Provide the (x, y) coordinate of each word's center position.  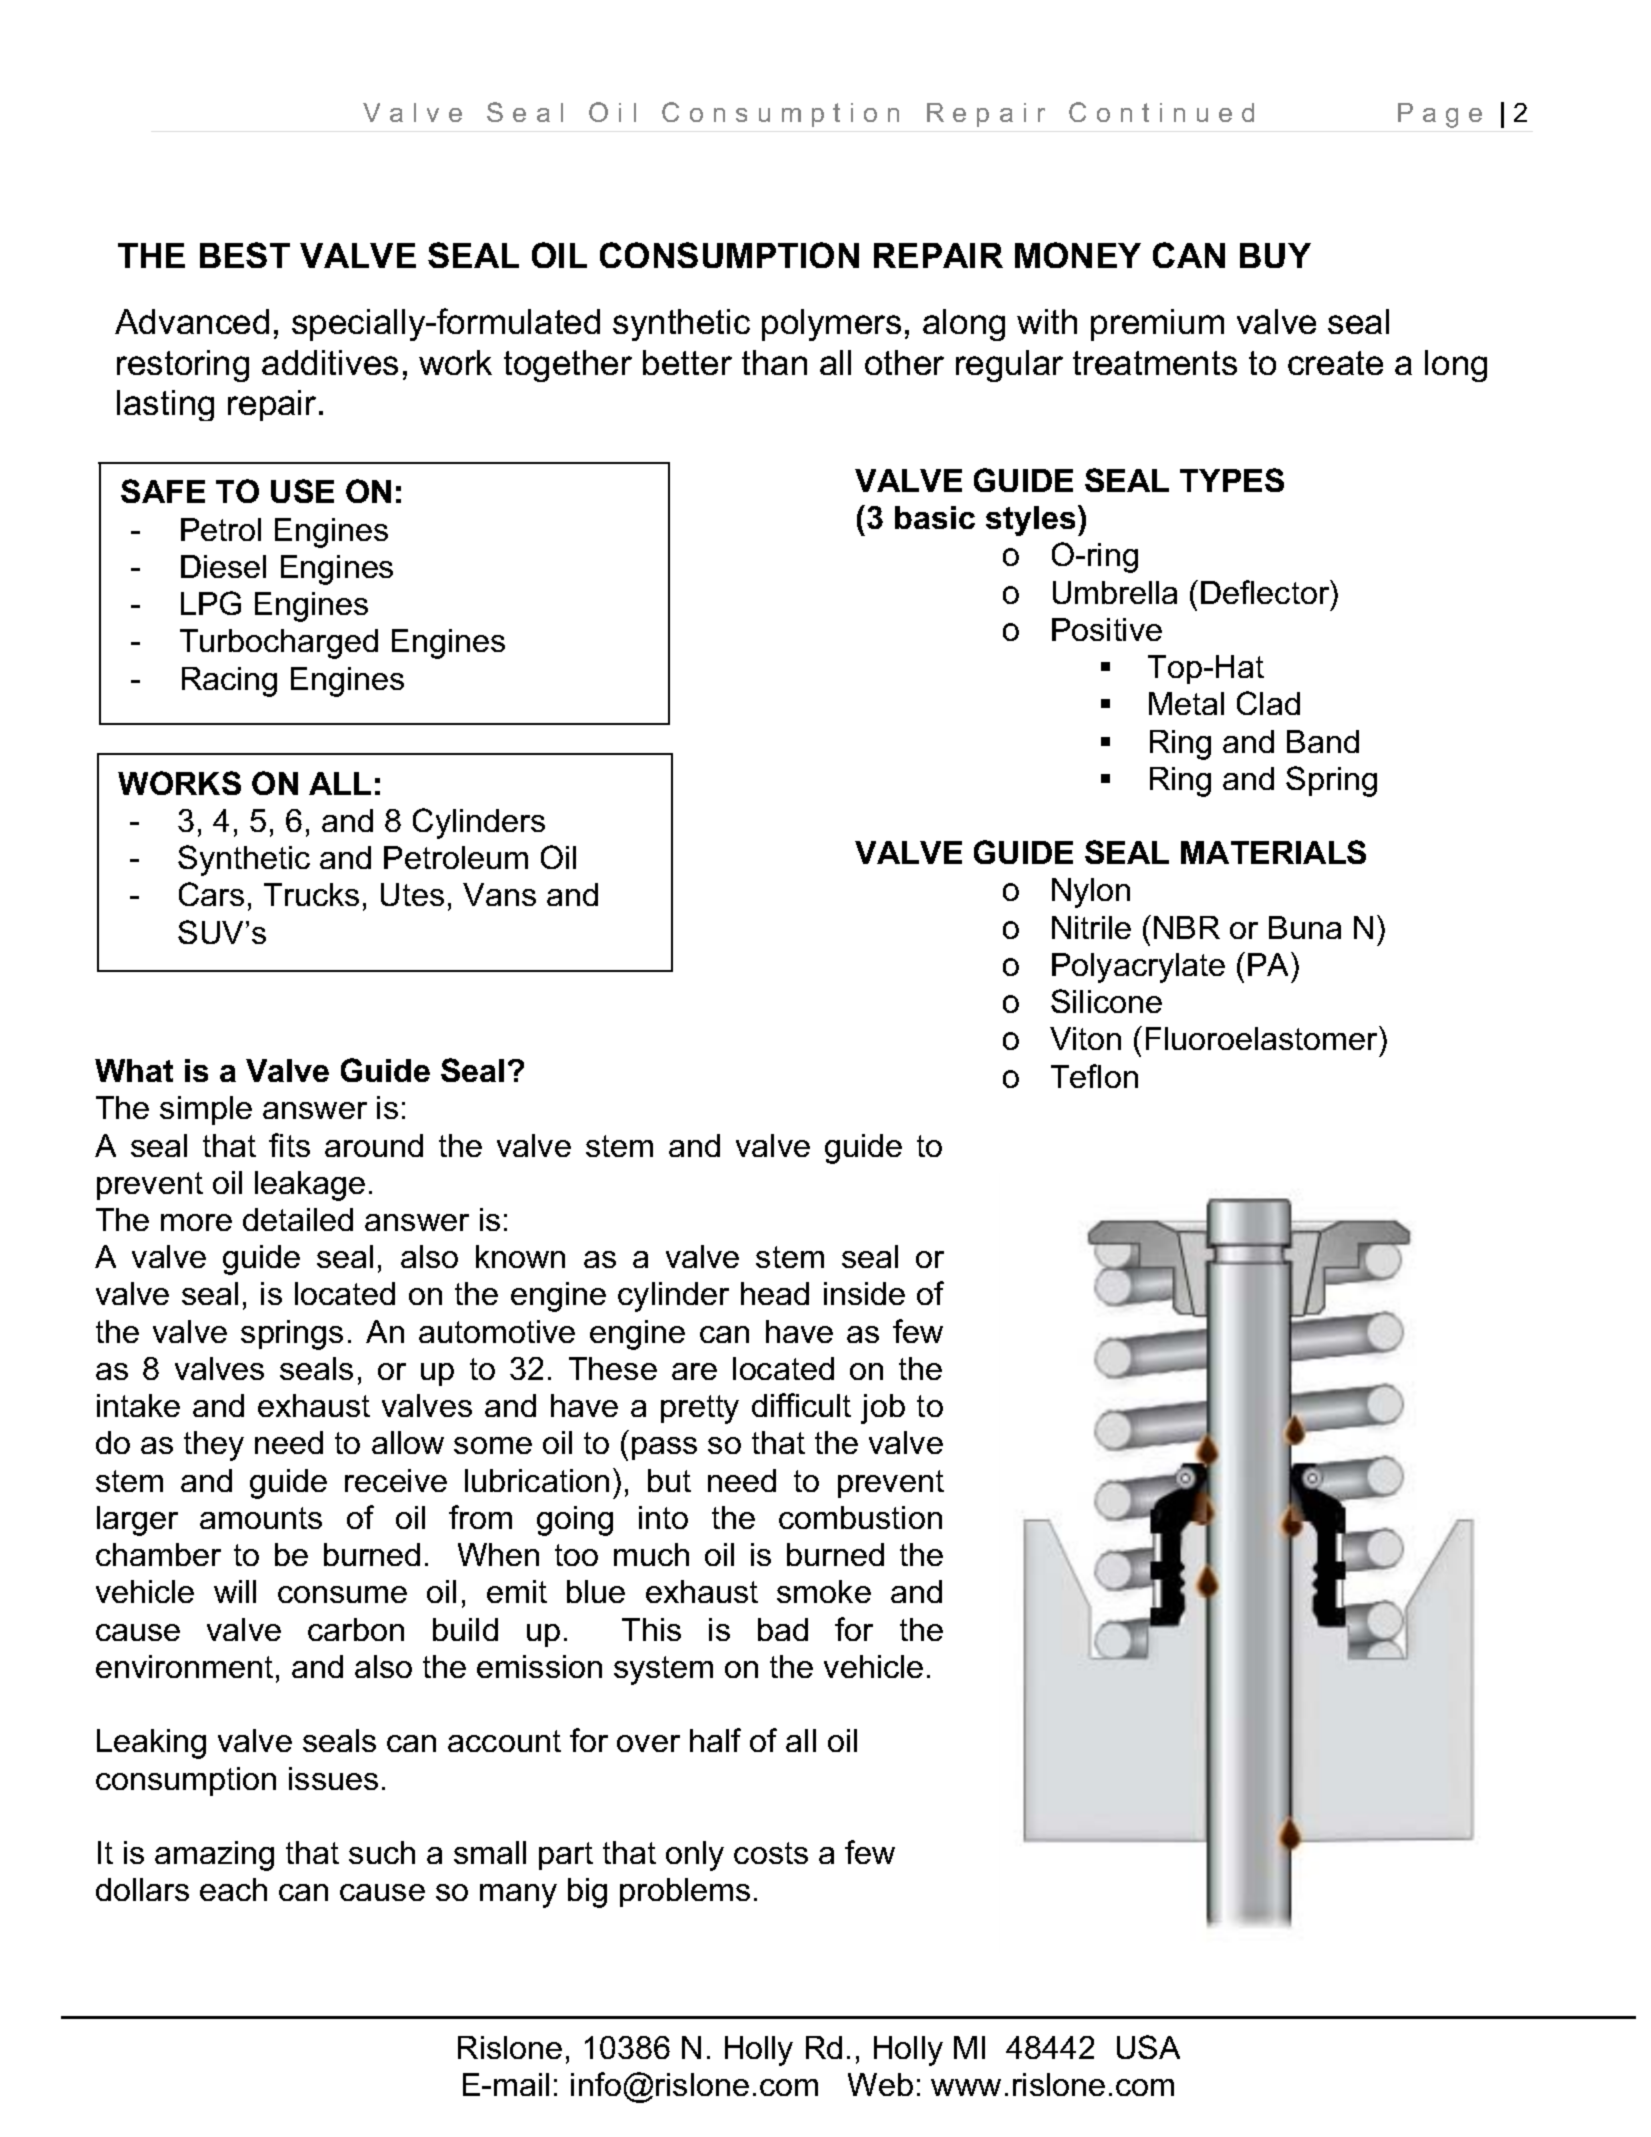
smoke (824, 1591)
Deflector (1266, 592)
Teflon (1094, 1076)
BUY (1275, 255)
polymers (831, 325)
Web (880, 2084)
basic (935, 517)
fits (289, 1145)
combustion (860, 1517)
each (233, 1889)
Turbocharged (279, 644)
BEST (245, 255)
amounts (261, 1518)
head (775, 1293)
